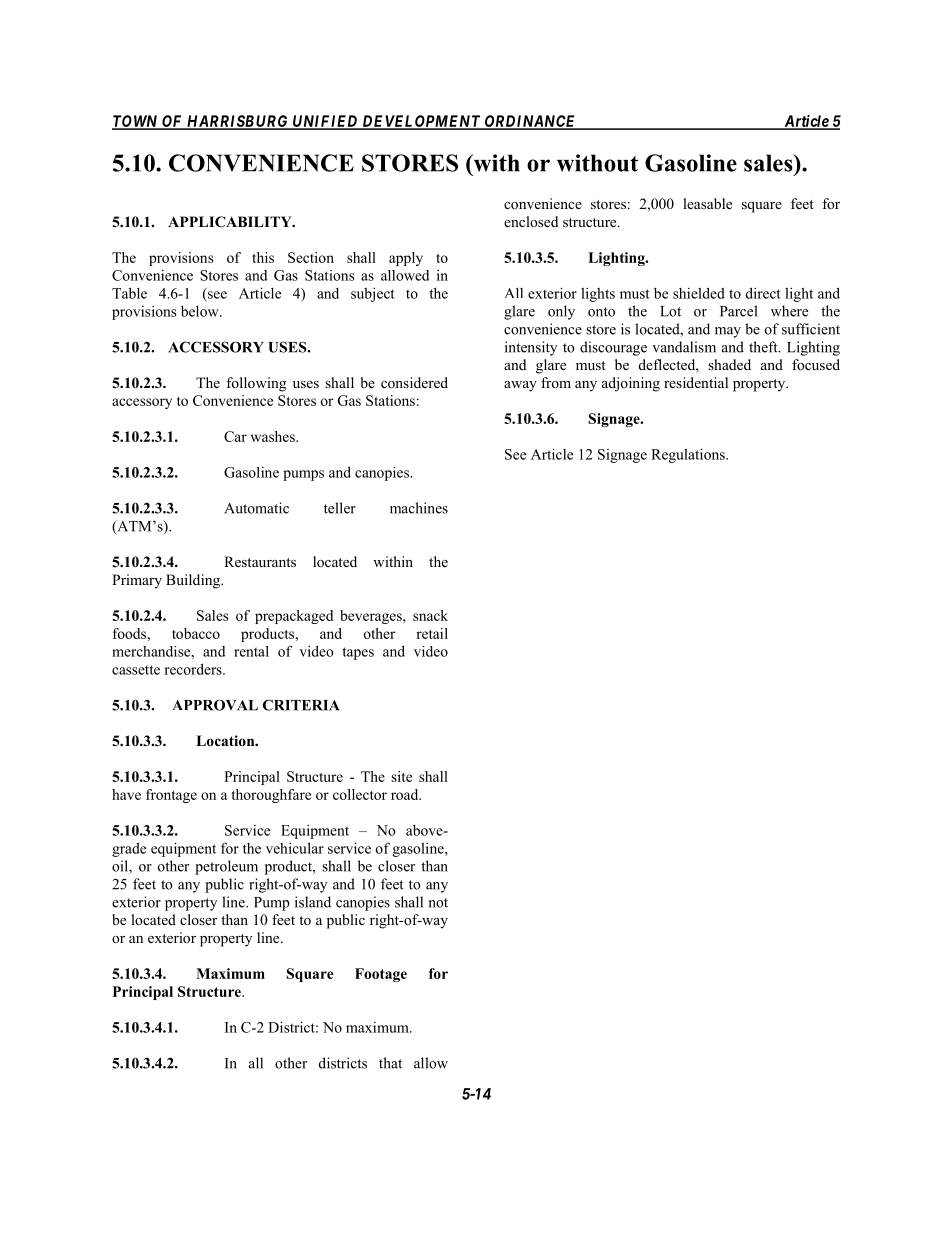  I want to click on away, so click(520, 386).
